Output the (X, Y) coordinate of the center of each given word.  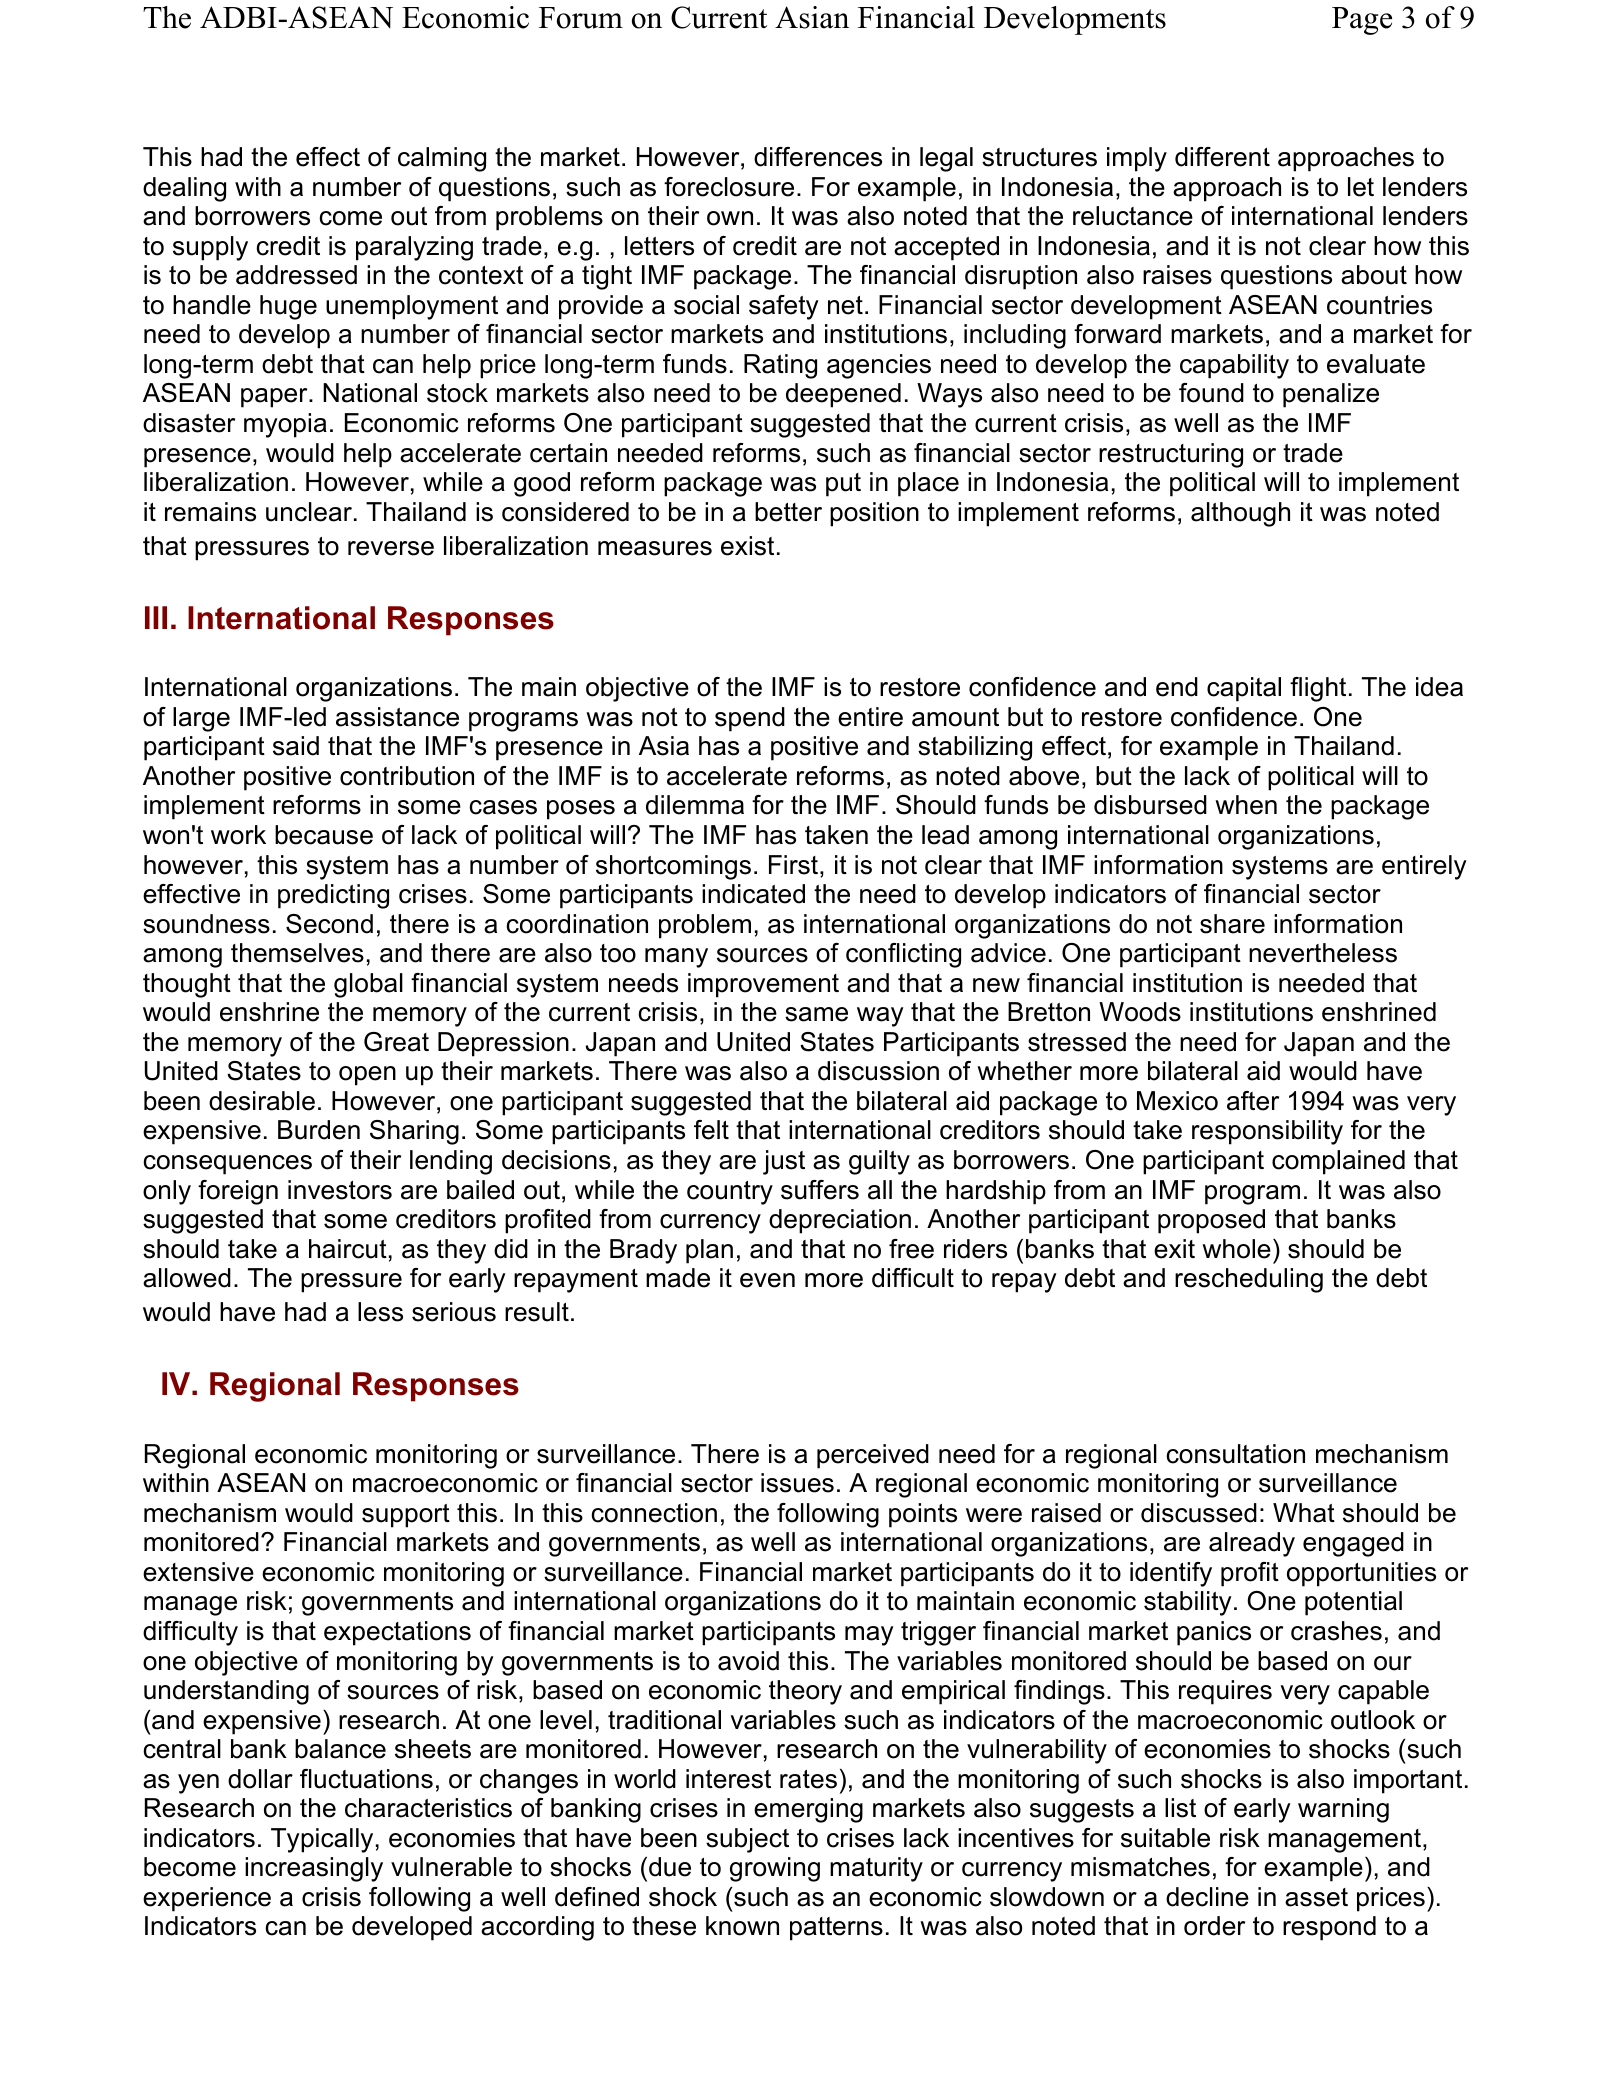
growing (775, 1869)
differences (818, 157)
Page (1362, 21)
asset (1316, 1897)
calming (442, 159)
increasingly (314, 1869)
